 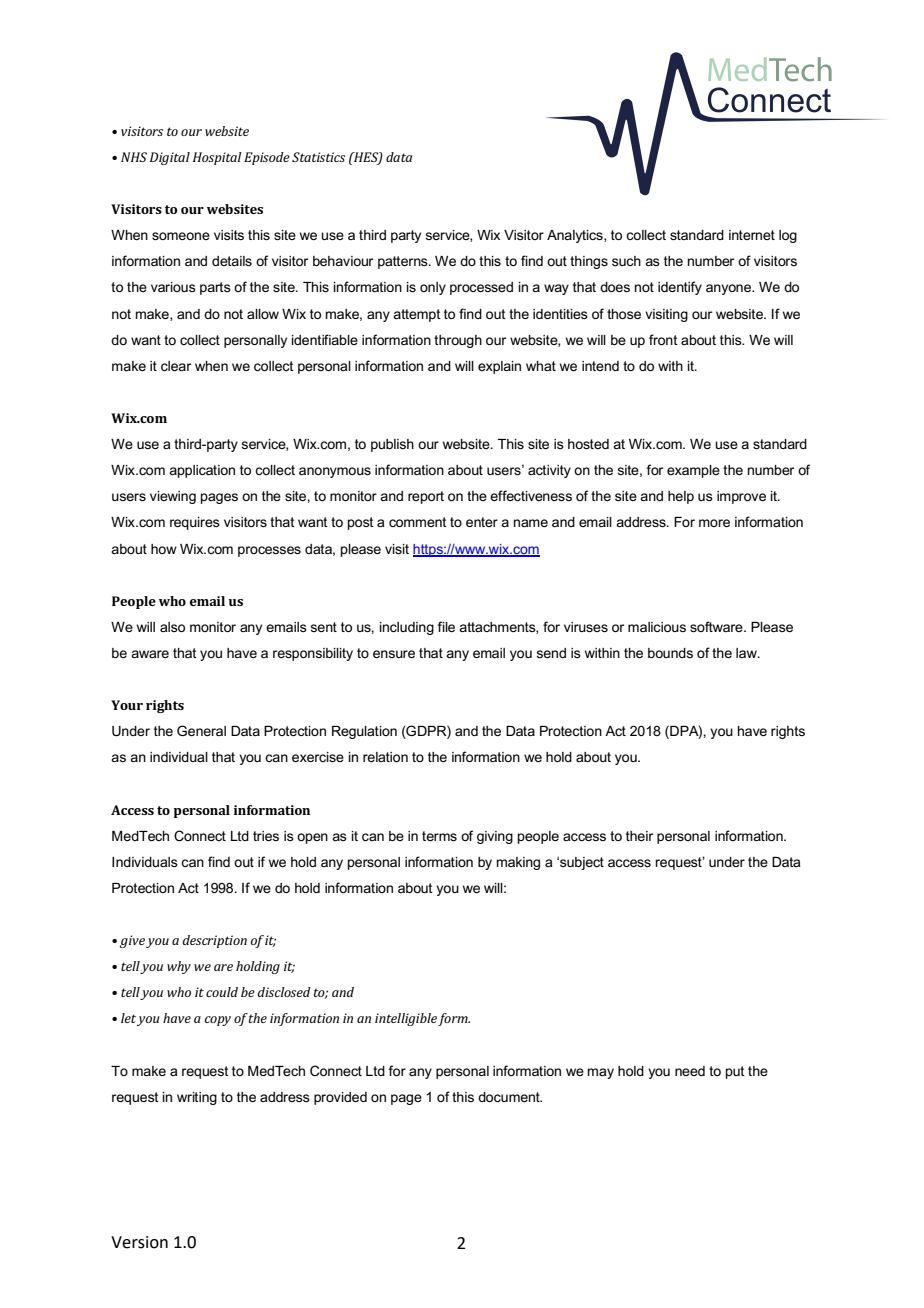 I want to click on internet, so click(x=752, y=235).
